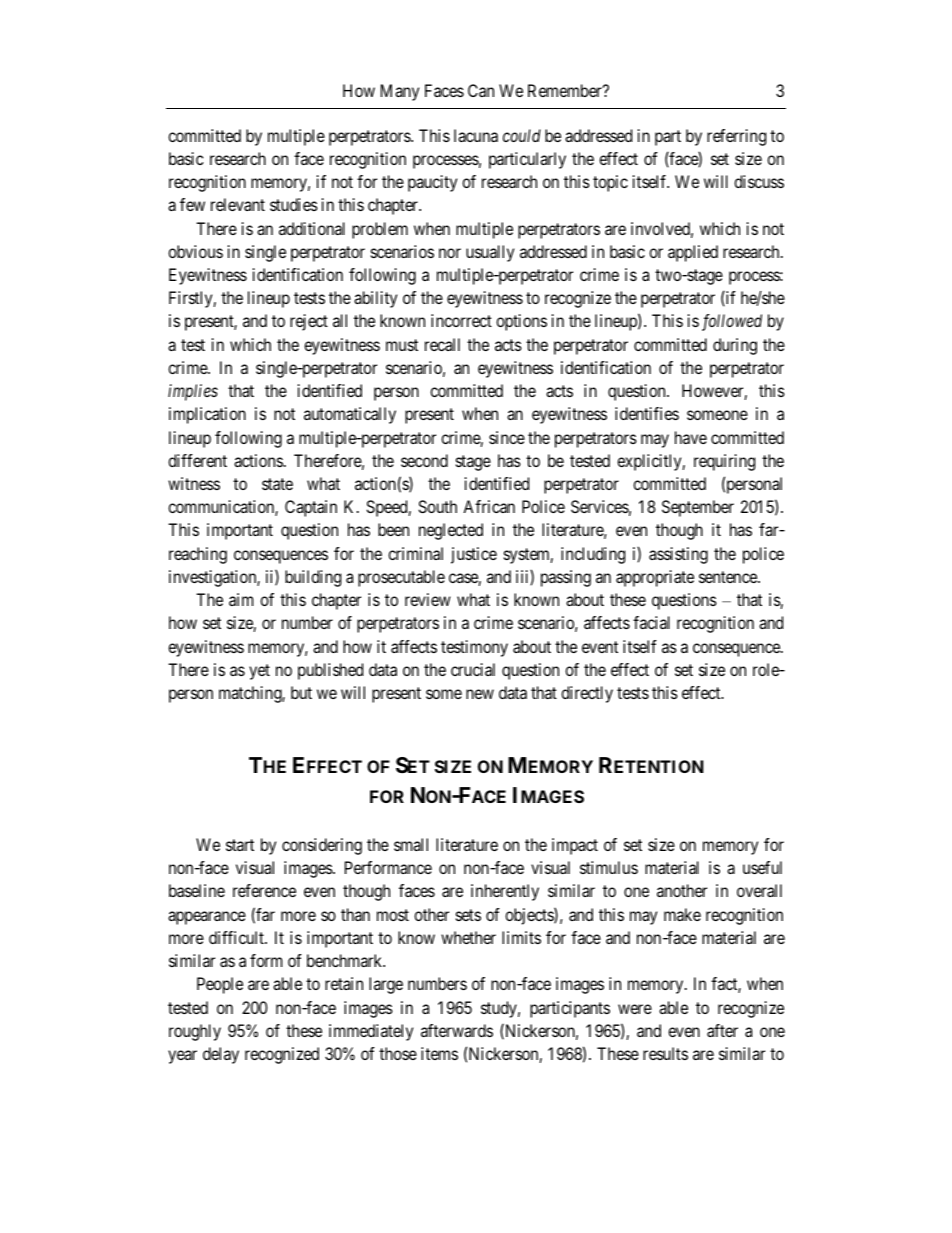 The width and height of the page is (952, 1233). What do you see at coordinates (221, 1055) in the page?
I see `delay` at bounding box center [221, 1055].
